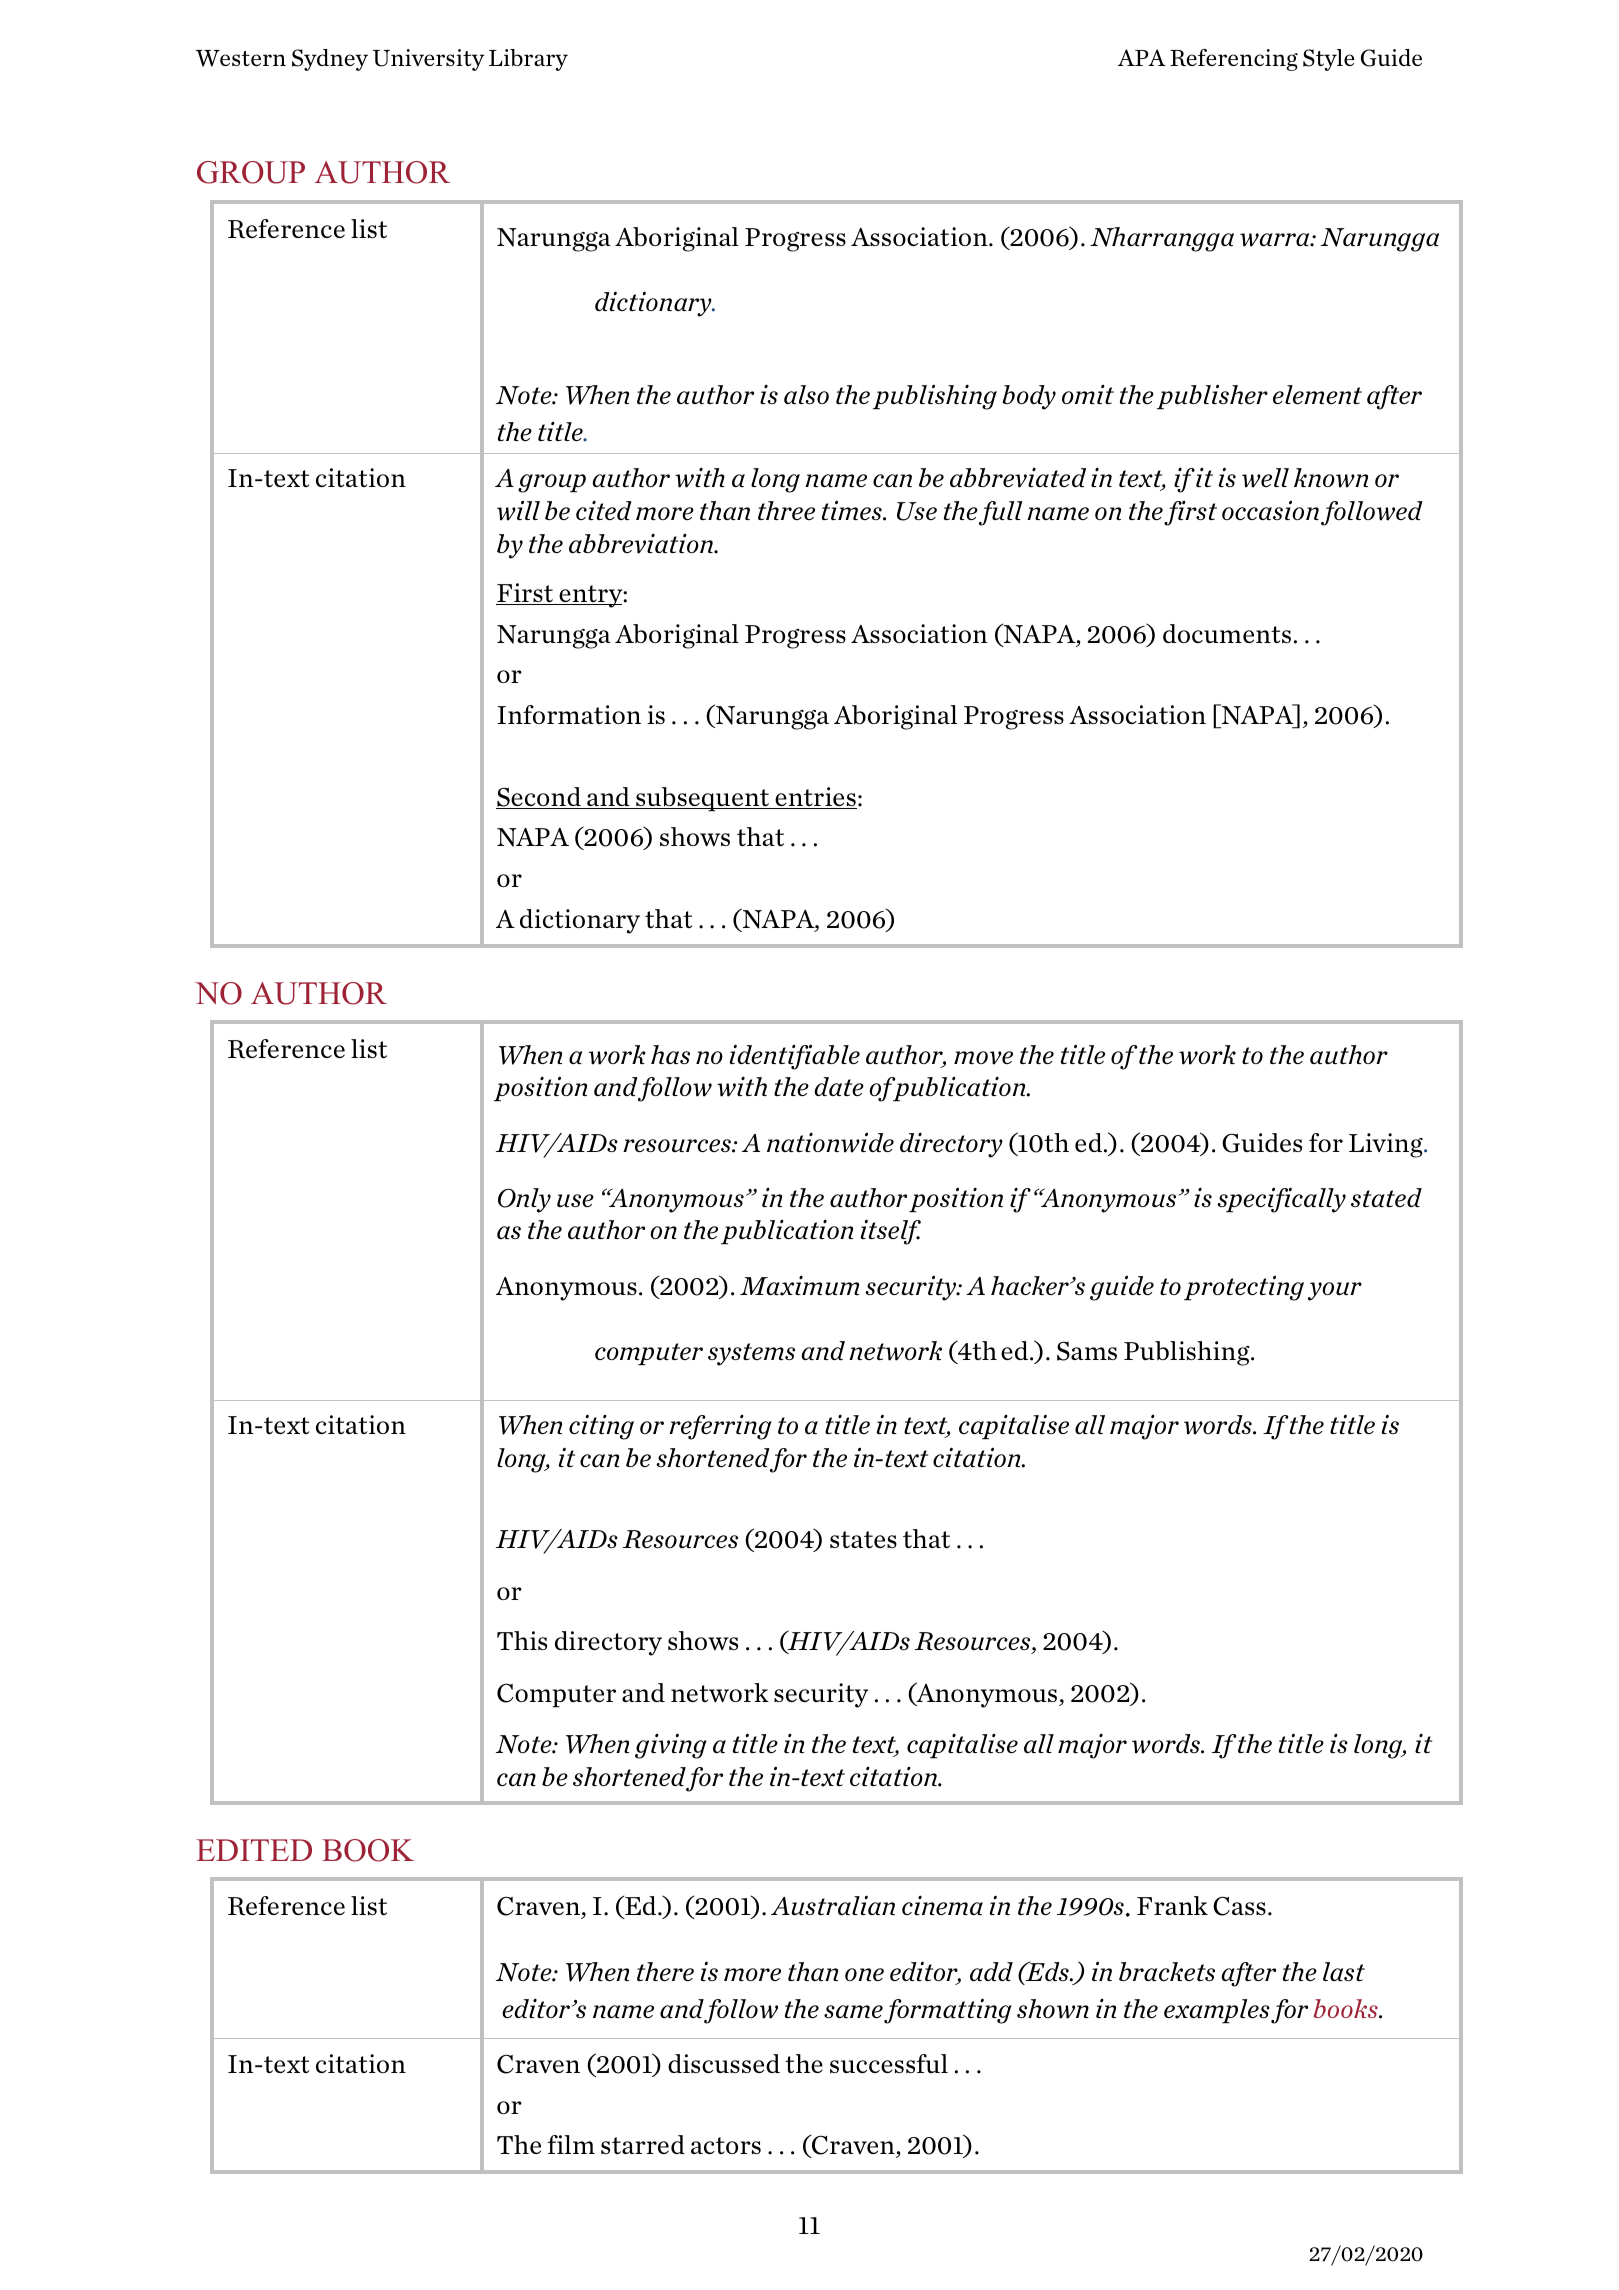  What do you see at coordinates (330, 60) in the screenshot?
I see `Sydney` at bounding box center [330, 60].
